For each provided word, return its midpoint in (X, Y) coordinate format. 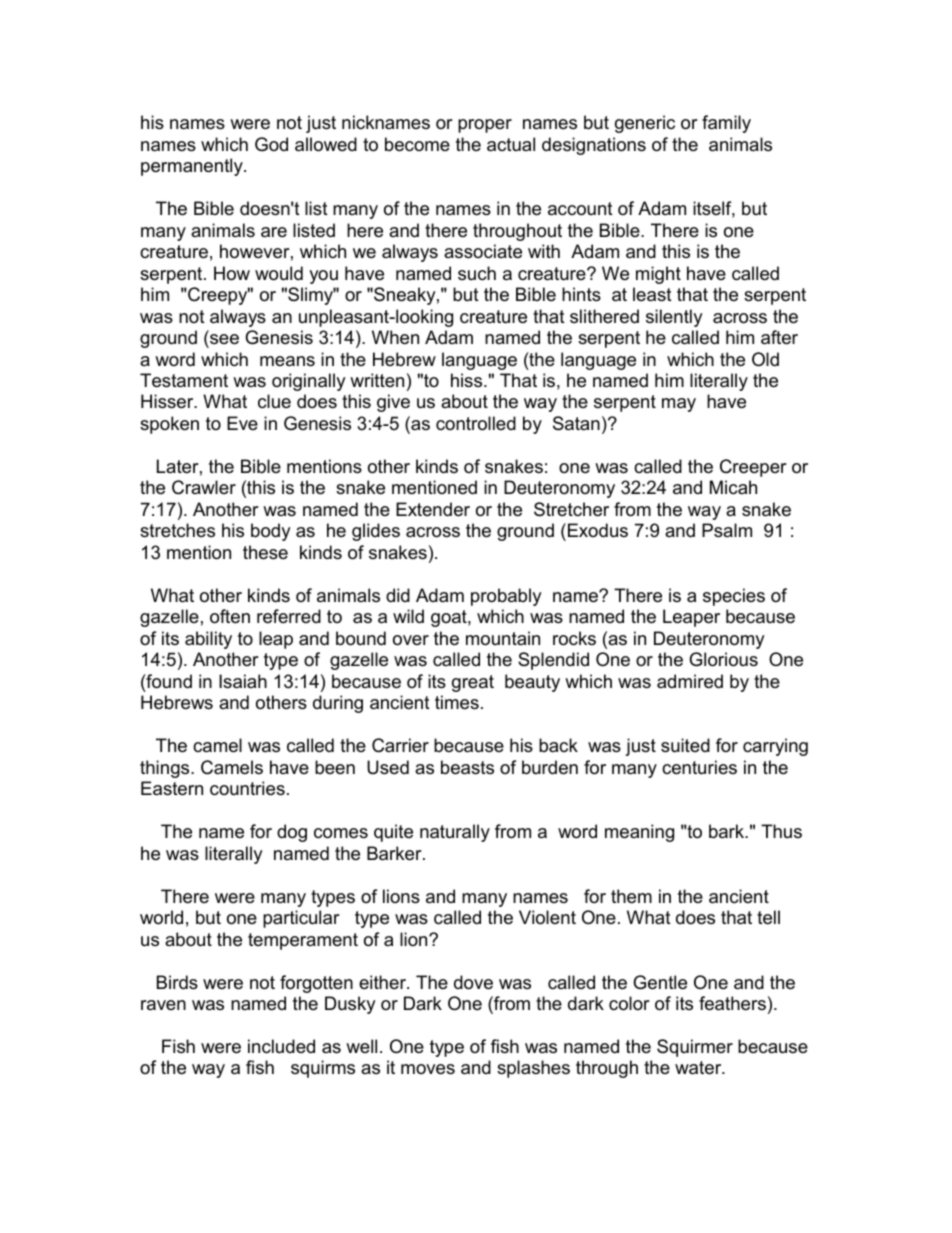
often (230, 616)
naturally (455, 833)
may (679, 405)
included (281, 1046)
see (224, 339)
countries (247, 788)
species (734, 597)
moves (428, 1069)
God (271, 144)
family (726, 124)
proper (485, 126)
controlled (476, 423)
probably (506, 597)
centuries (699, 767)
